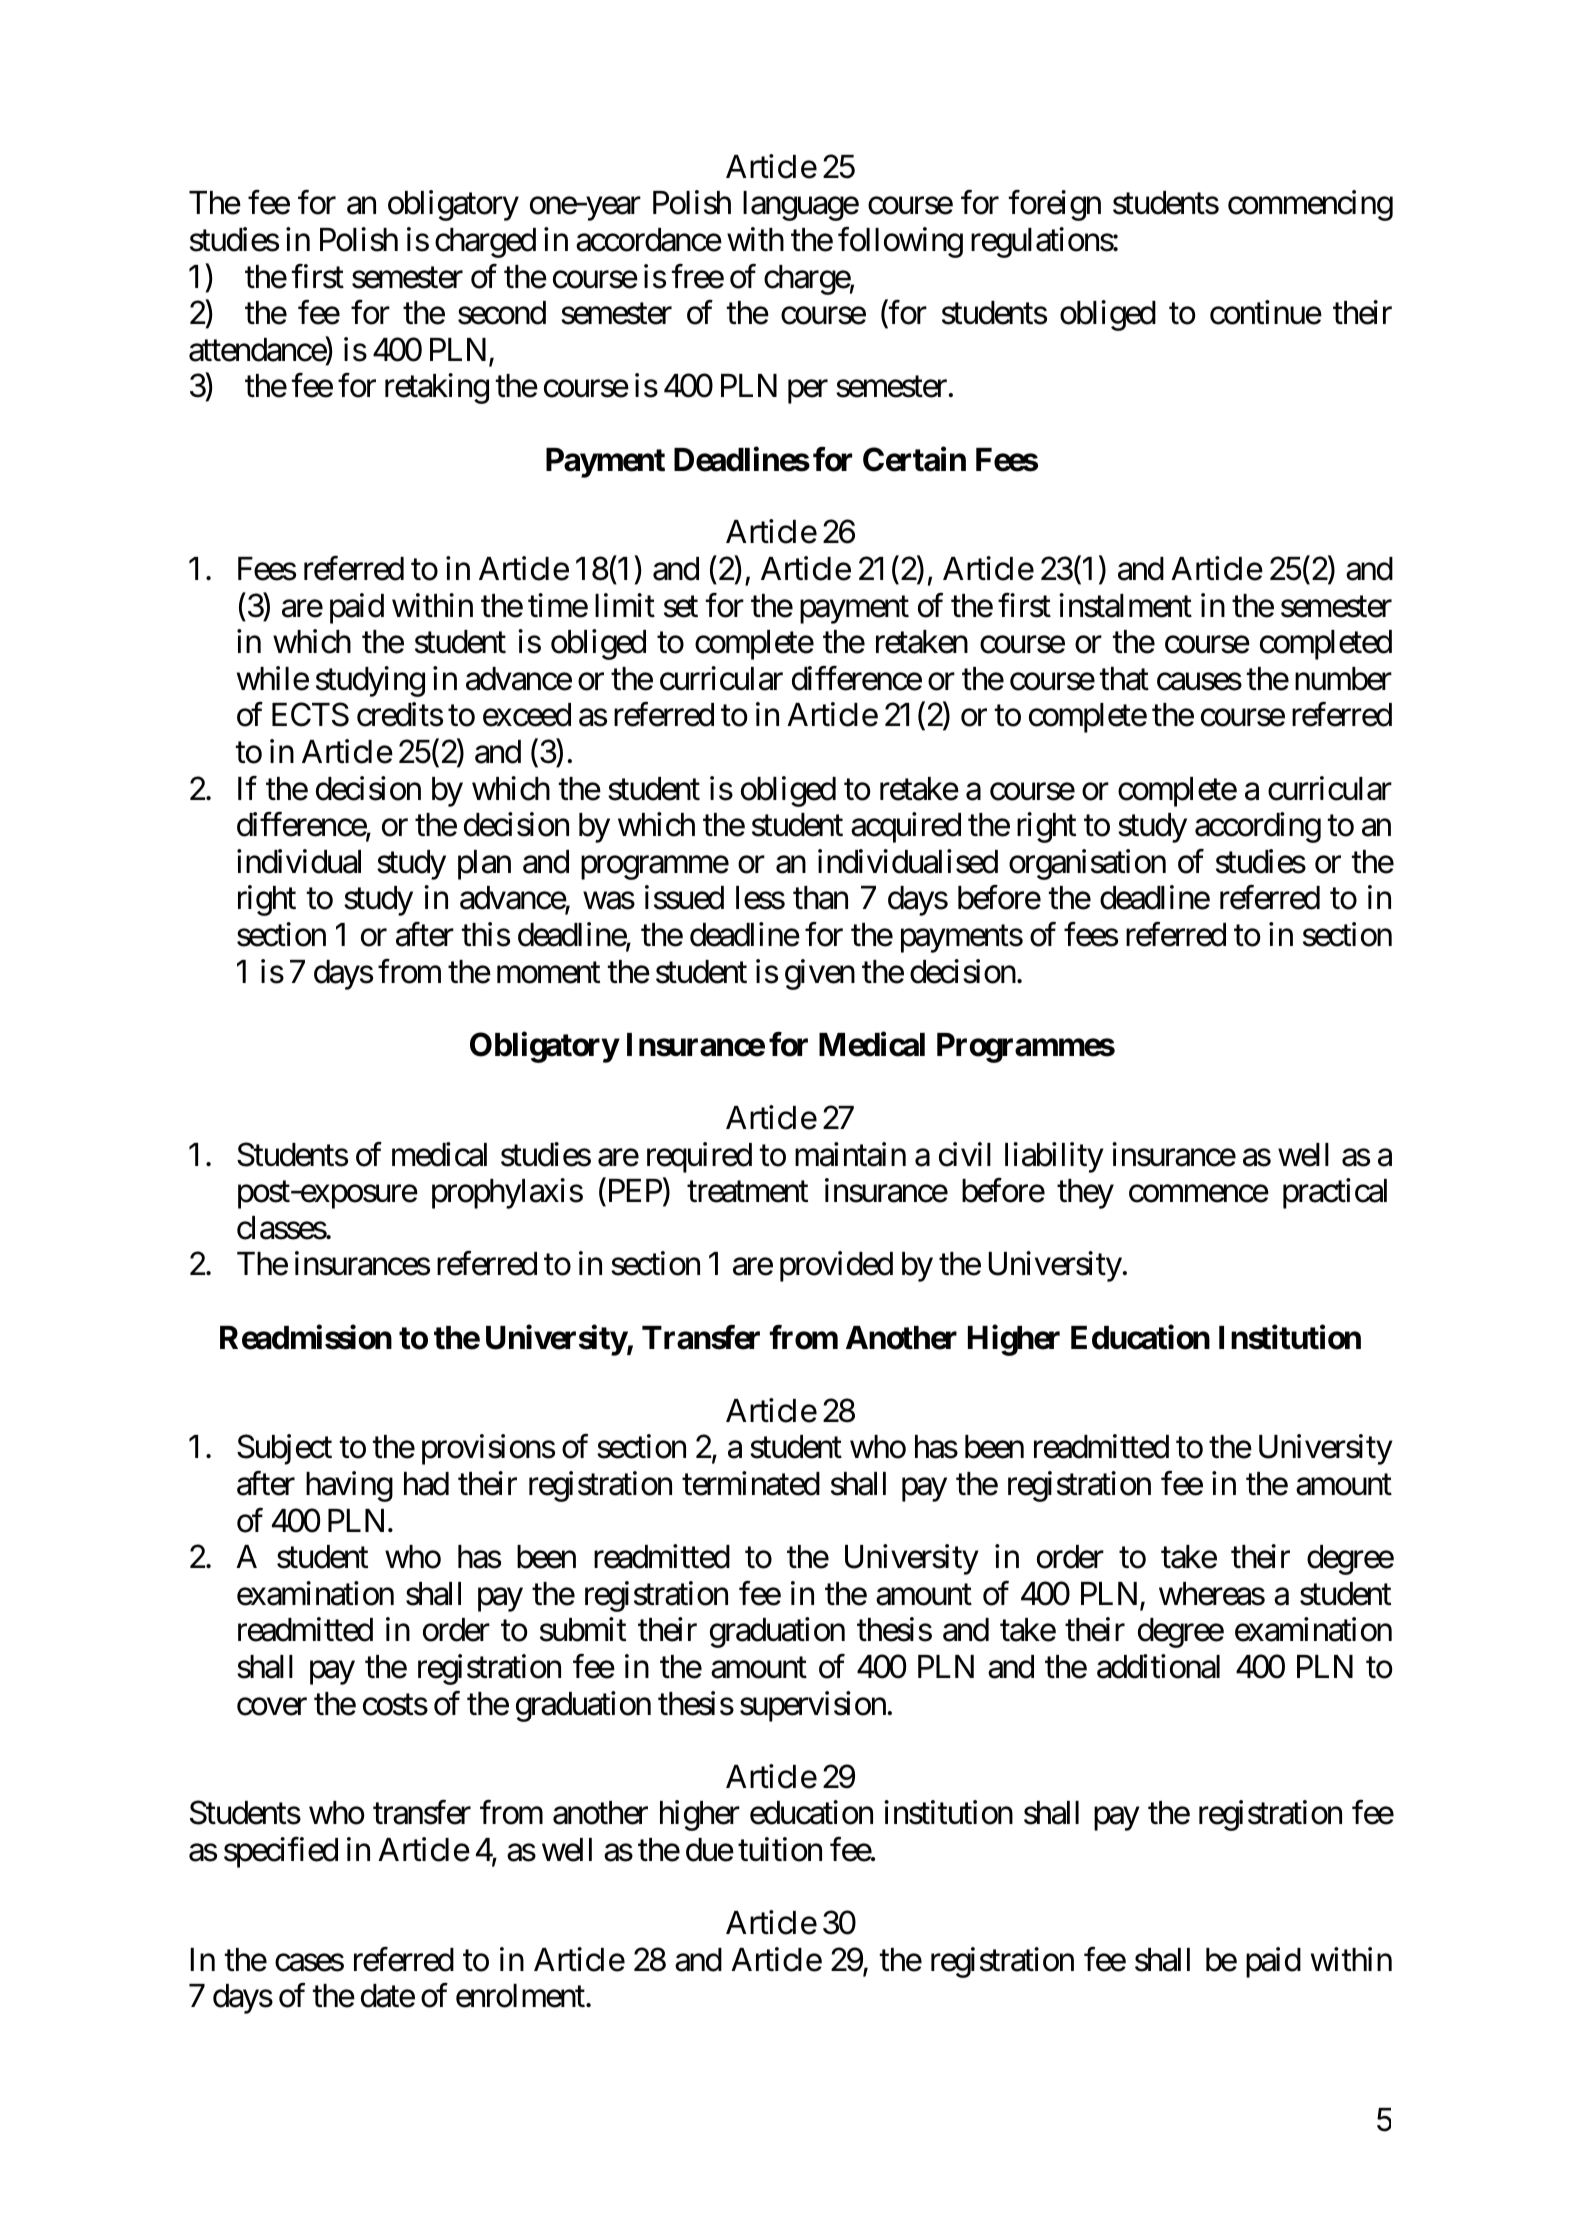  Describe the element at coordinates (502, 313) in the screenshot. I see `second` at that location.
